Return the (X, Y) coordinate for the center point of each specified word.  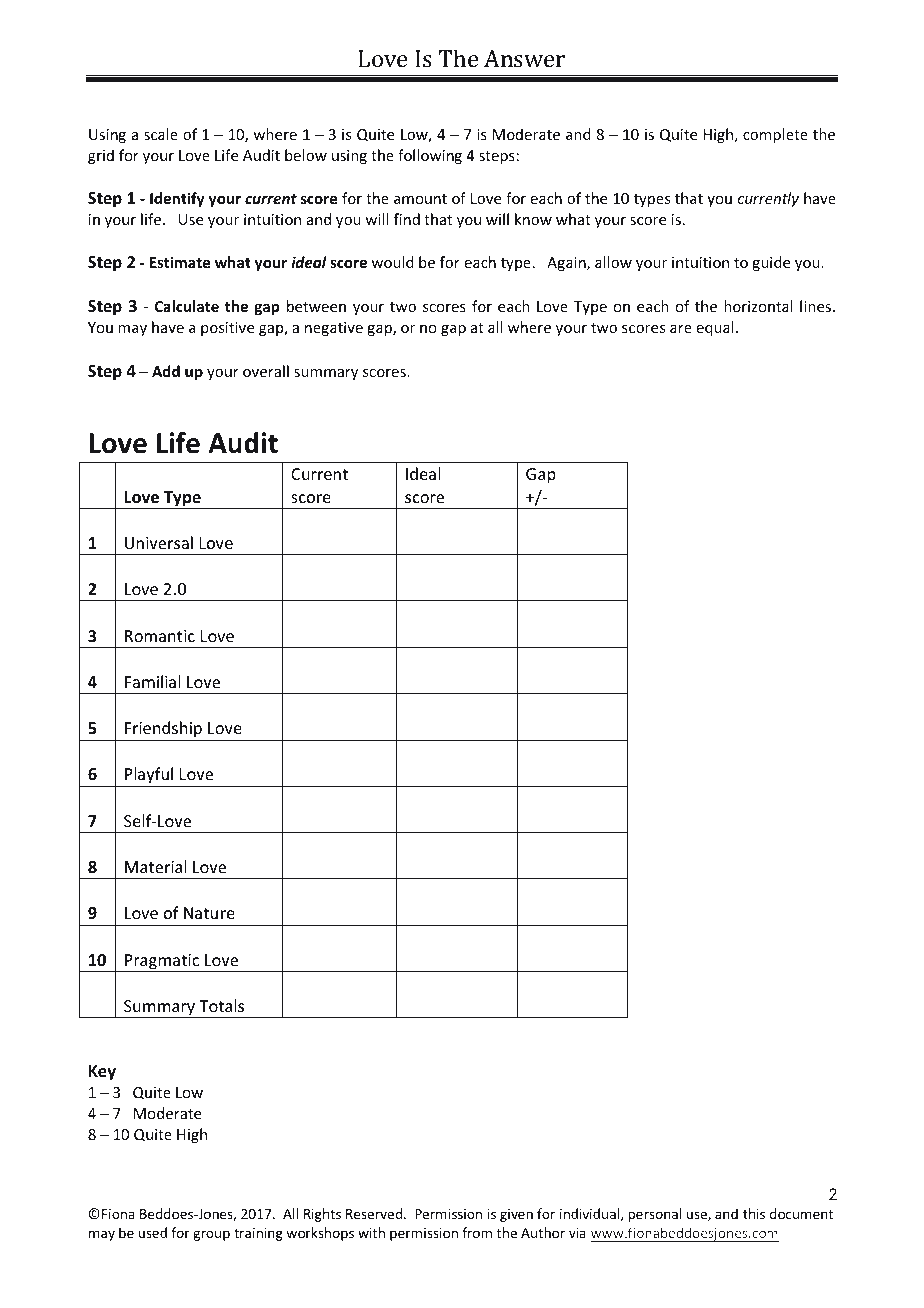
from (477, 1232)
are (681, 329)
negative (334, 329)
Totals (221, 1005)
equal (715, 328)
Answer (524, 58)
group (211, 1235)
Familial (153, 681)
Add (166, 371)
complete (775, 135)
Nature (209, 913)
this (754, 1213)
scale (161, 134)
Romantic (160, 636)
